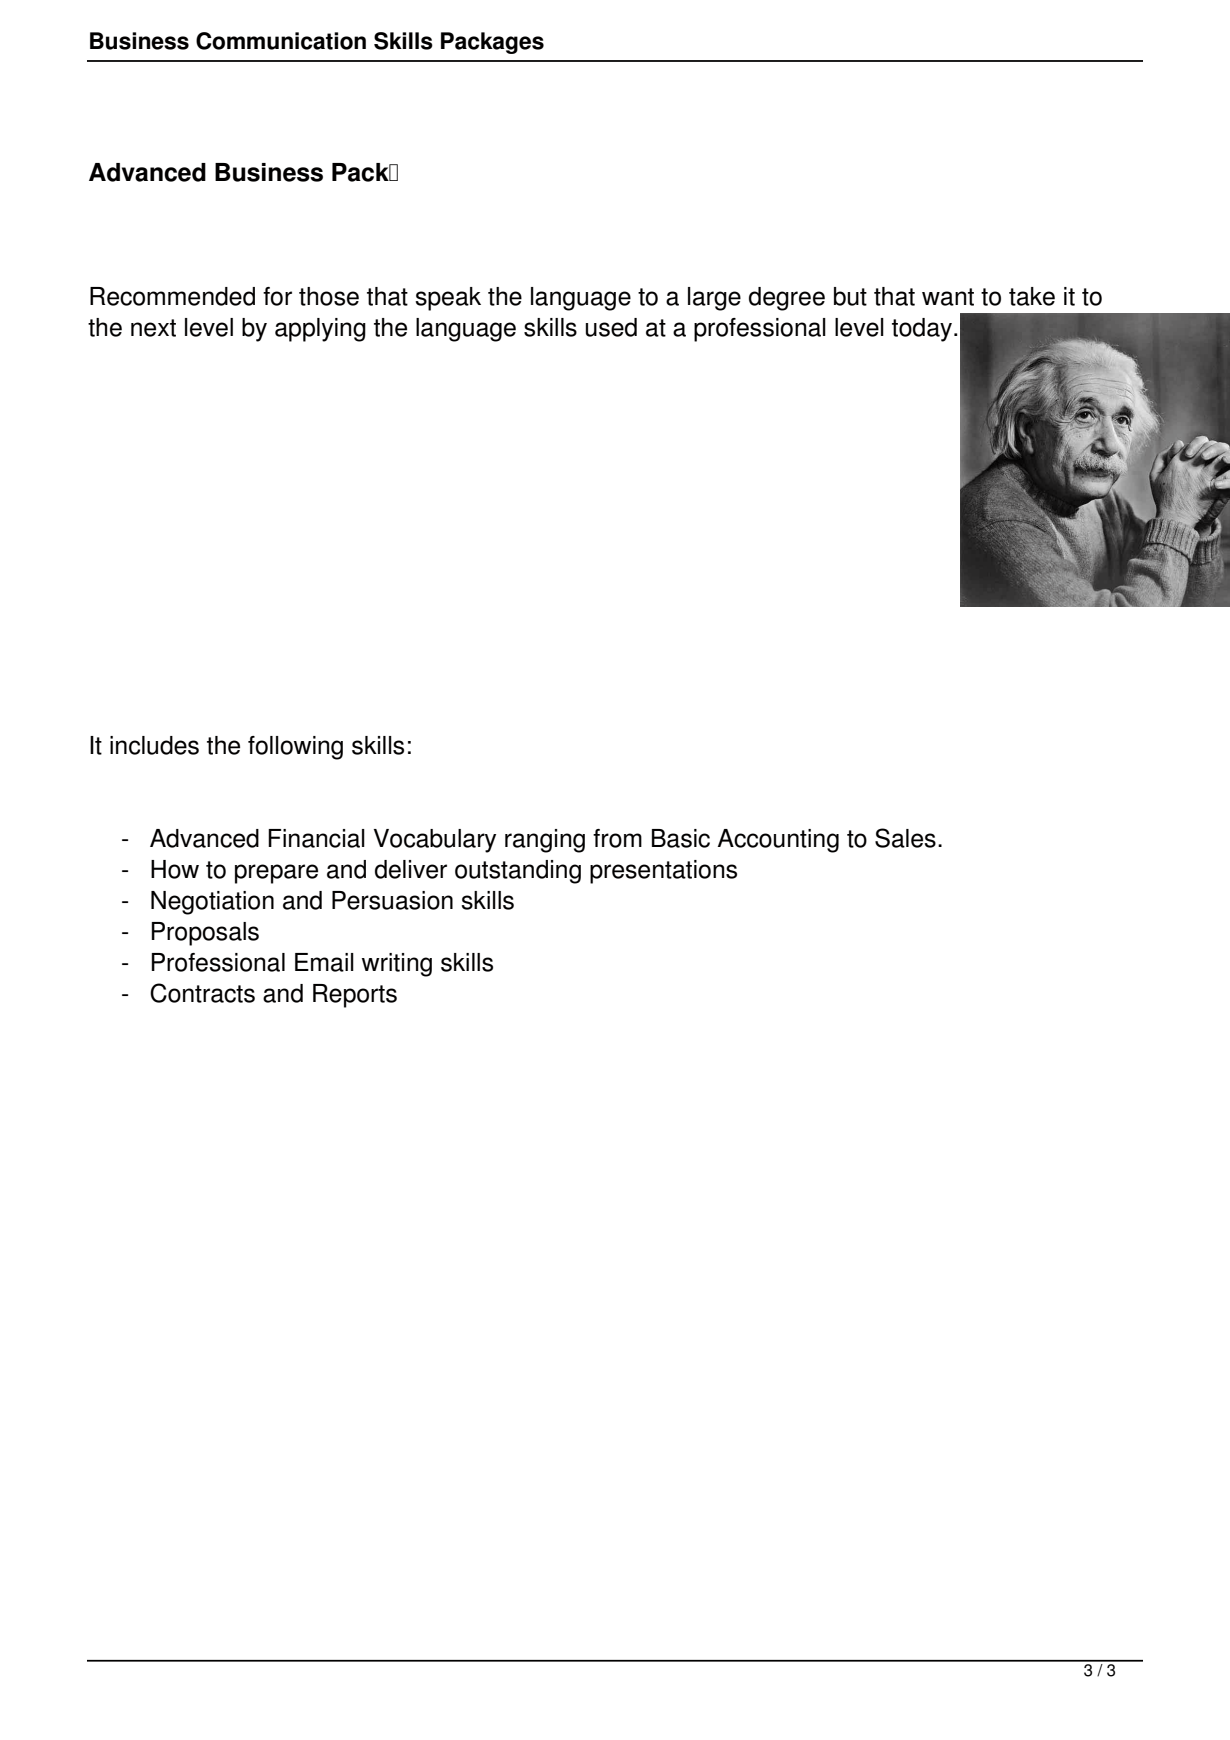  I want to click on used, so click(611, 327).
